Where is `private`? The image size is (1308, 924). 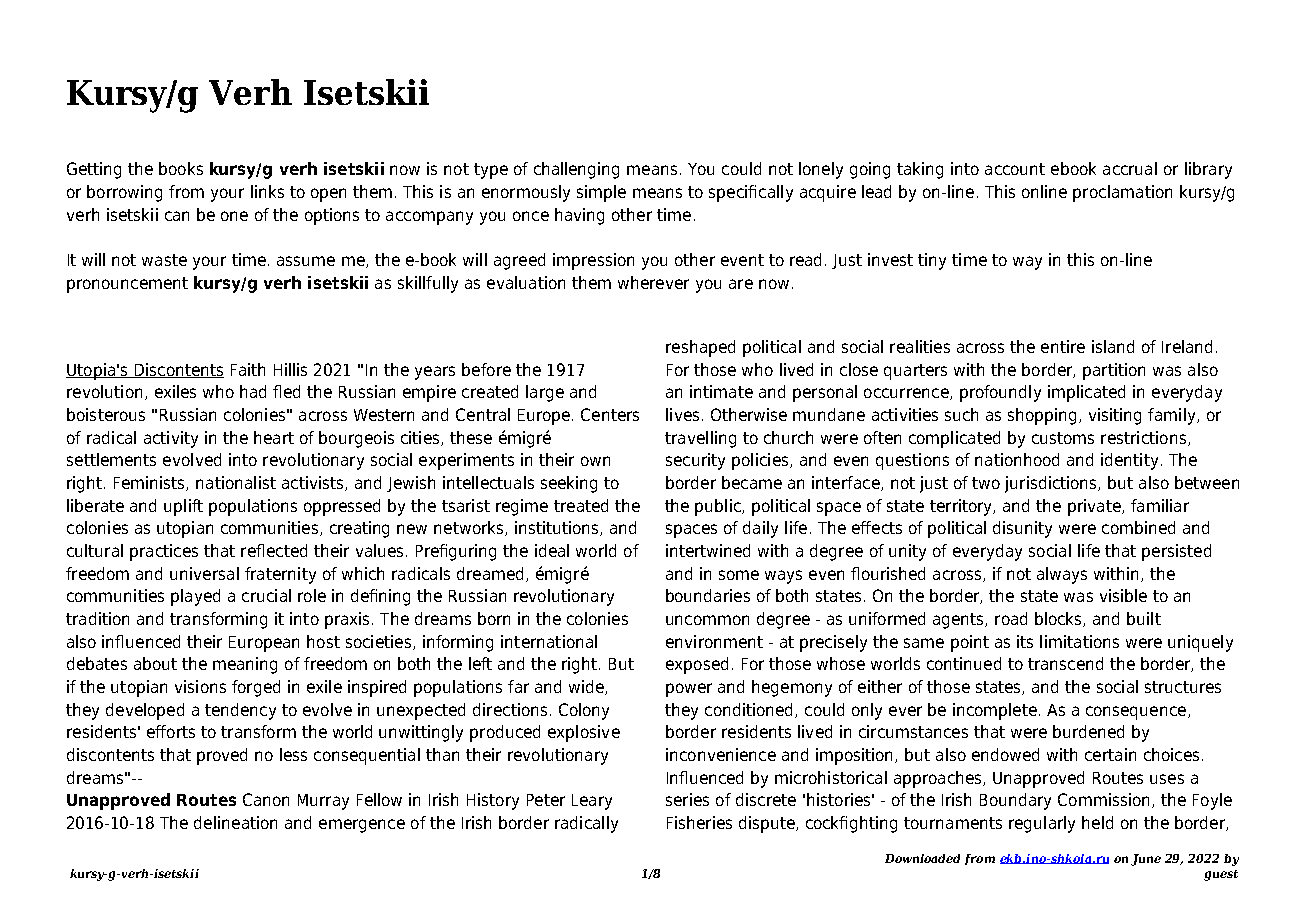
private is located at coordinates (1095, 507).
